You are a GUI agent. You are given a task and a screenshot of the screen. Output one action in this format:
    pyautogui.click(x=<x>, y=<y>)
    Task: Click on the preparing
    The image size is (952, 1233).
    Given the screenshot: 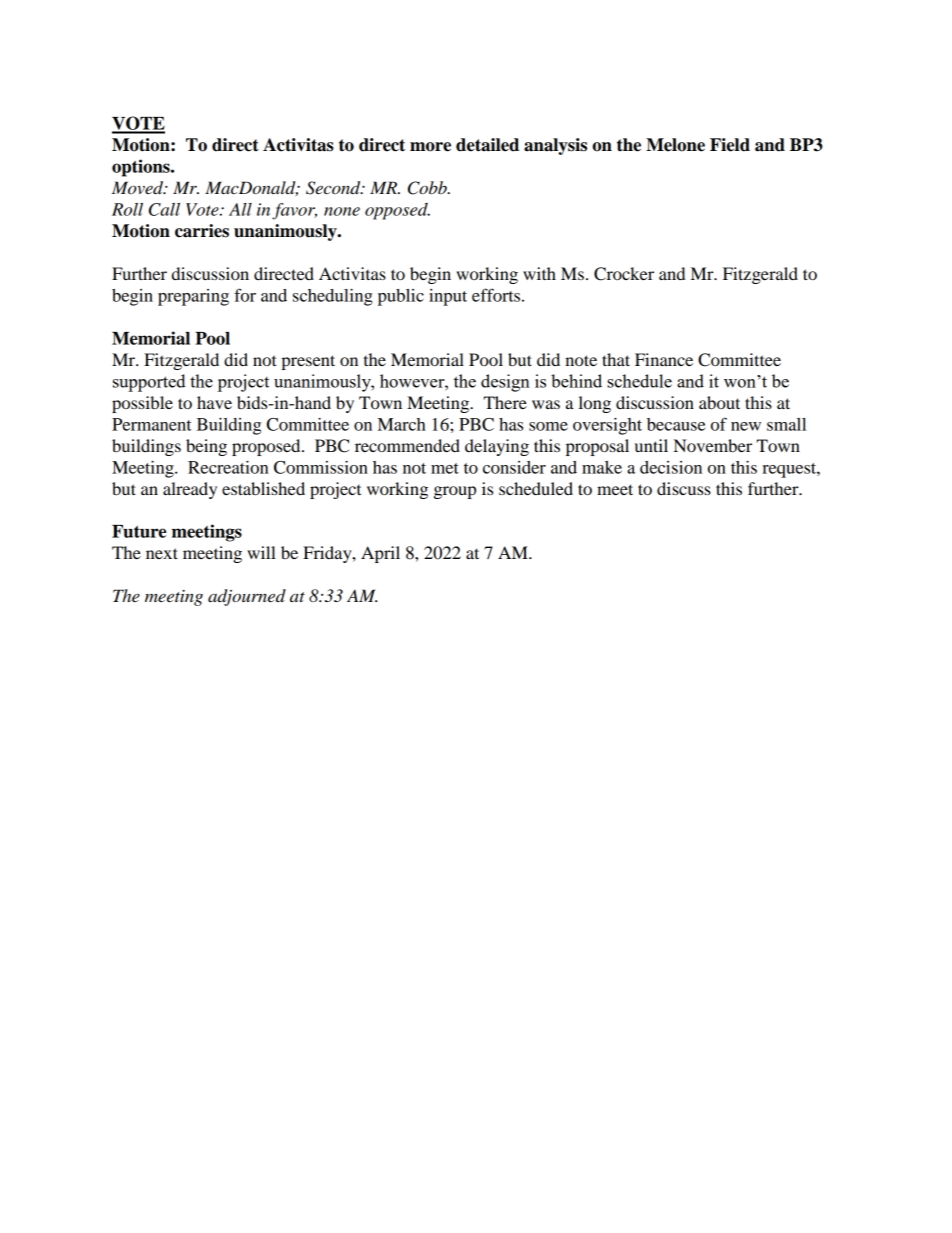 What is the action you would take?
    pyautogui.click(x=193, y=297)
